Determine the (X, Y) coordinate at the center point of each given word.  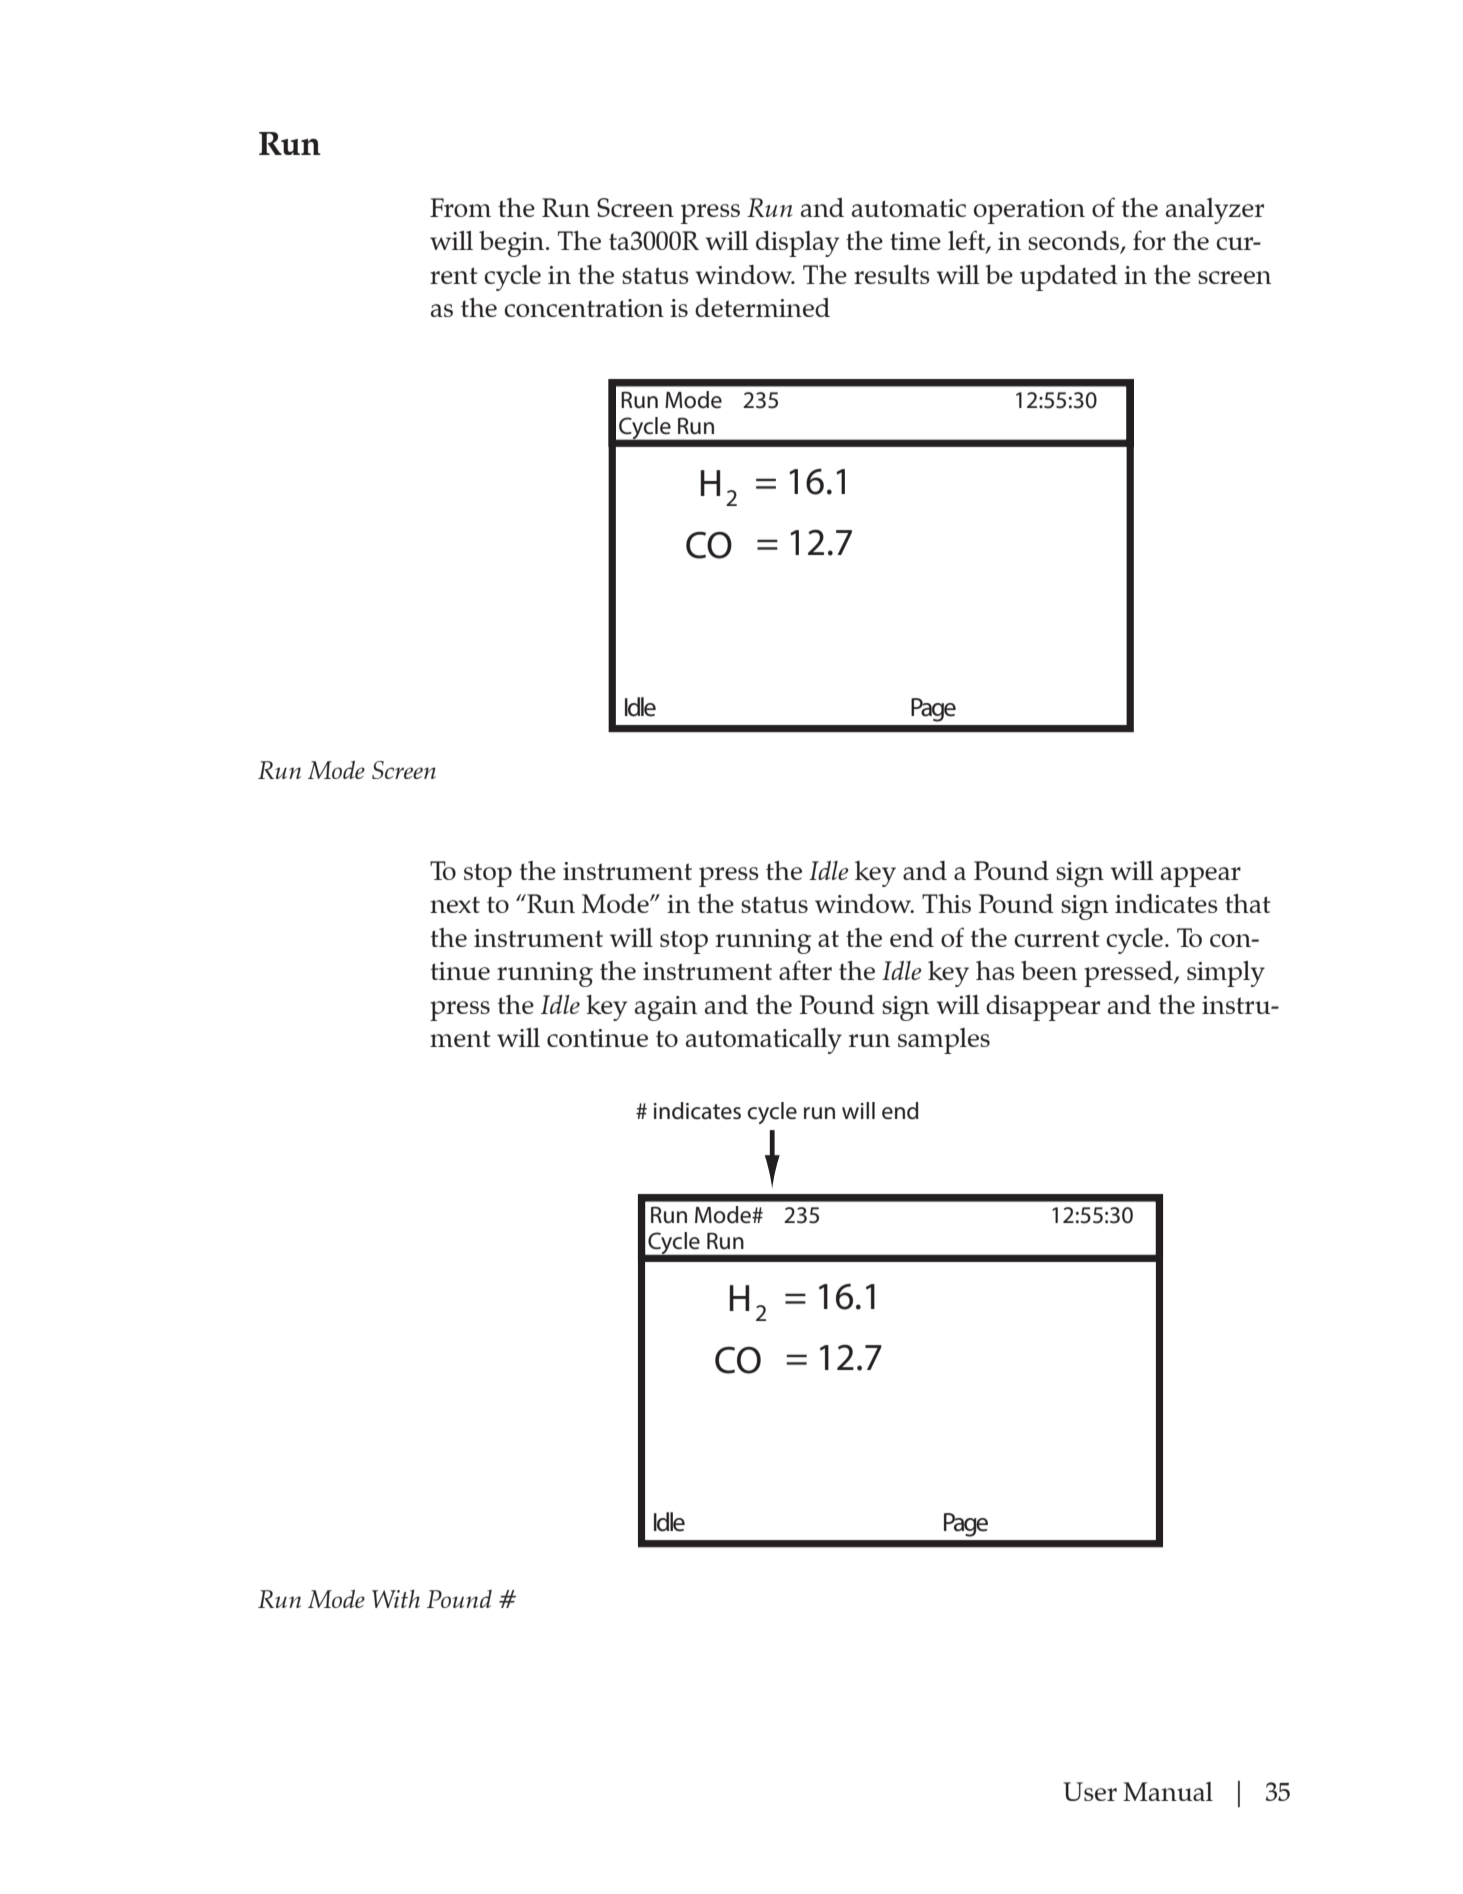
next (455, 905)
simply (1226, 974)
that (1248, 903)
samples (944, 1041)
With (396, 1598)
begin (513, 244)
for (1149, 240)
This (946, 903)
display (797, 244)
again (666, 1008)
